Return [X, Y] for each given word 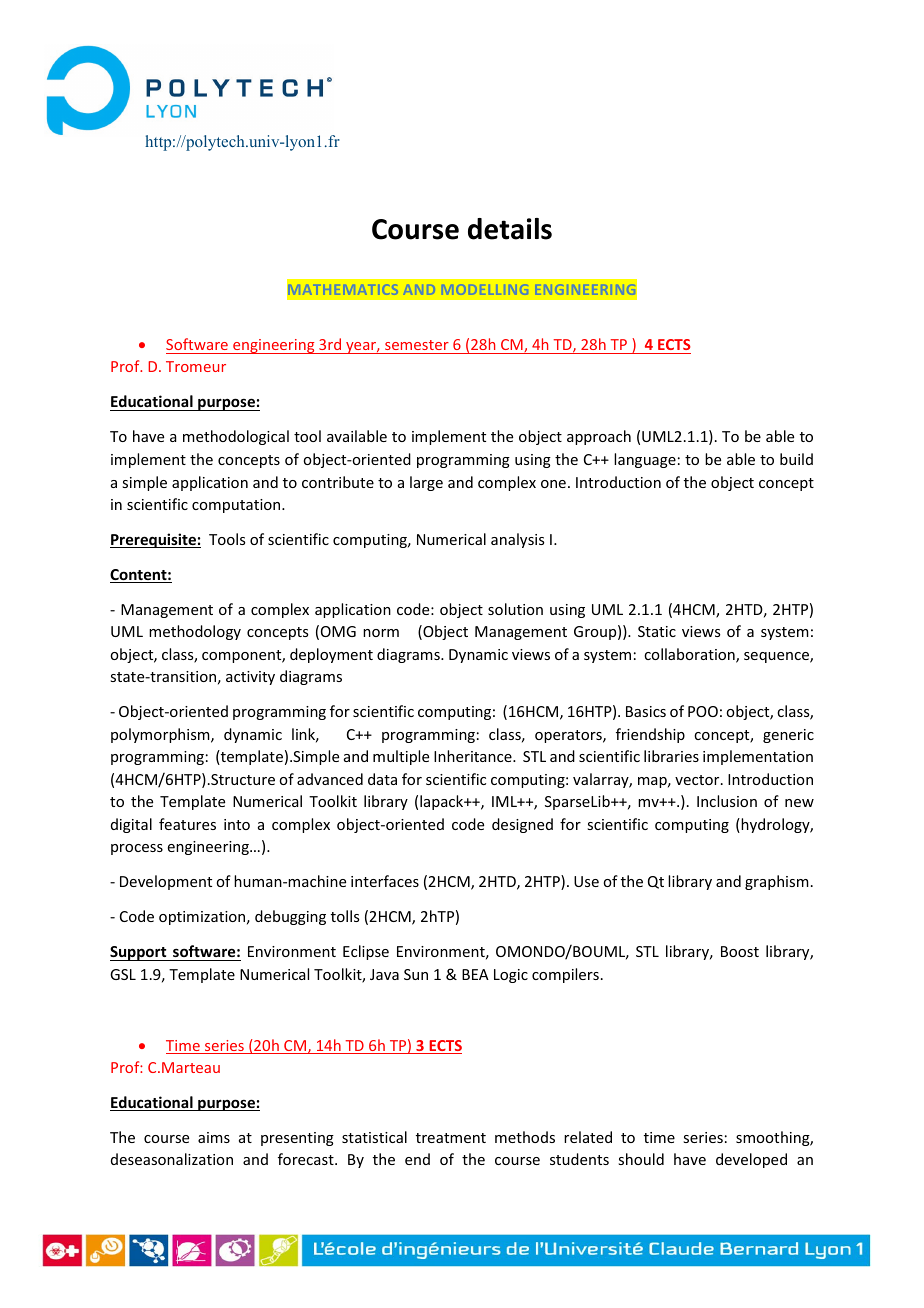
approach [599, 437]
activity [250, 678]
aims [214, 1137]
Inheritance [474, 756]
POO [703, 711]
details [510, 229]
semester [417, 345]
